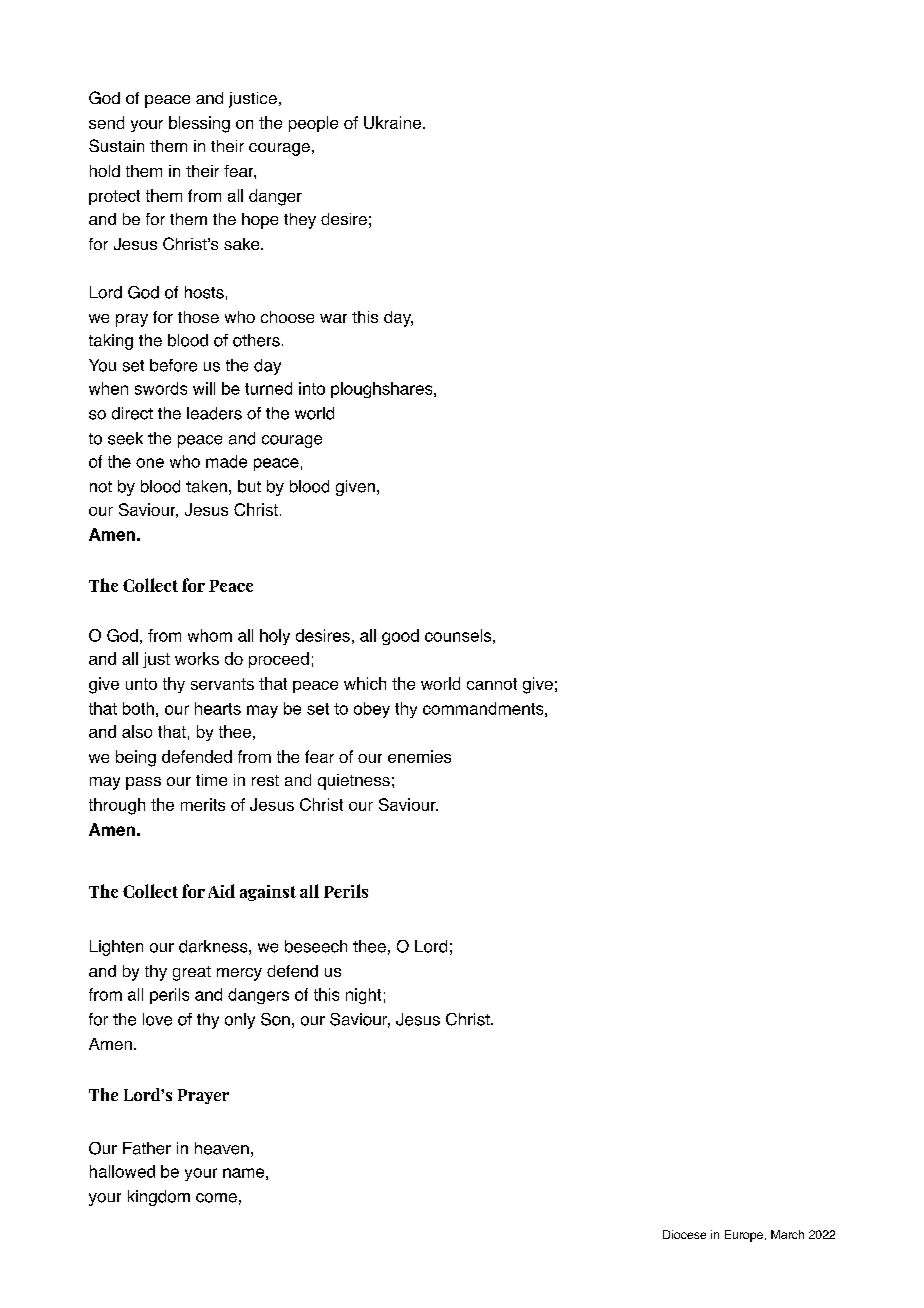 This screenshot has width=924, height=1308. I want to click on night, so click(363, 996).
